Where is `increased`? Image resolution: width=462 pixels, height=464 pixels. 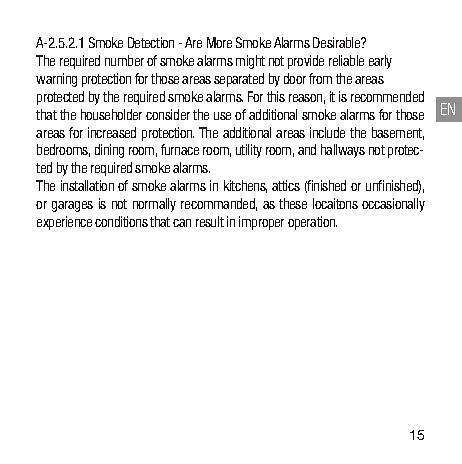
increased is located at coordinates (112, 132).
